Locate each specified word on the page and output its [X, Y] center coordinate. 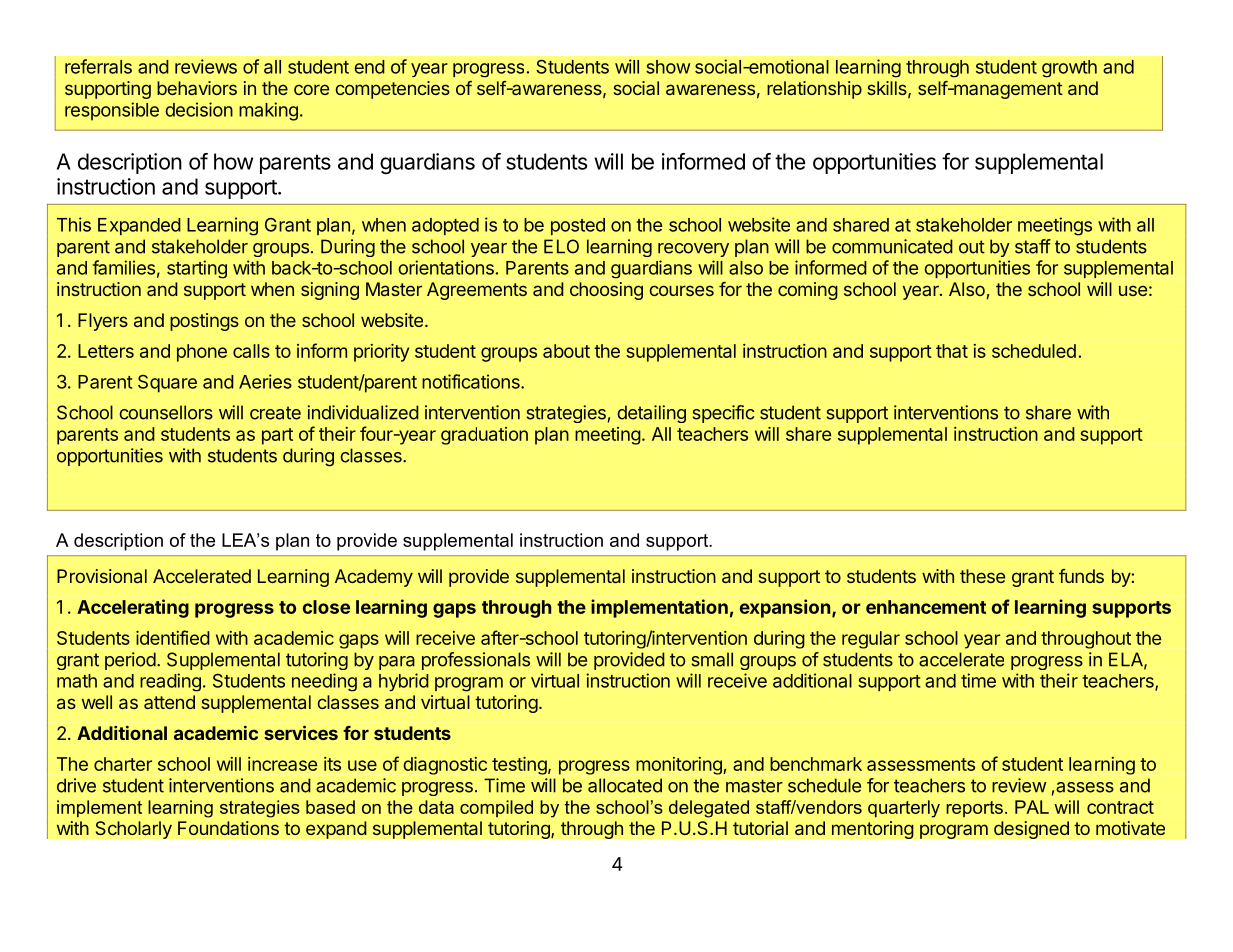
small [712, 659]
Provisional [102, 576]
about [566, 351]
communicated [892, 246]
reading [170, 682]
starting [197, 269]
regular [871, 640]
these [982, 576]
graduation [484, 436]
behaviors [197, 88]
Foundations [228, 828]
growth [1069, 68]
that [952, 351]
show [668, 67]
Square [167, 384]
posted [578, 226]
